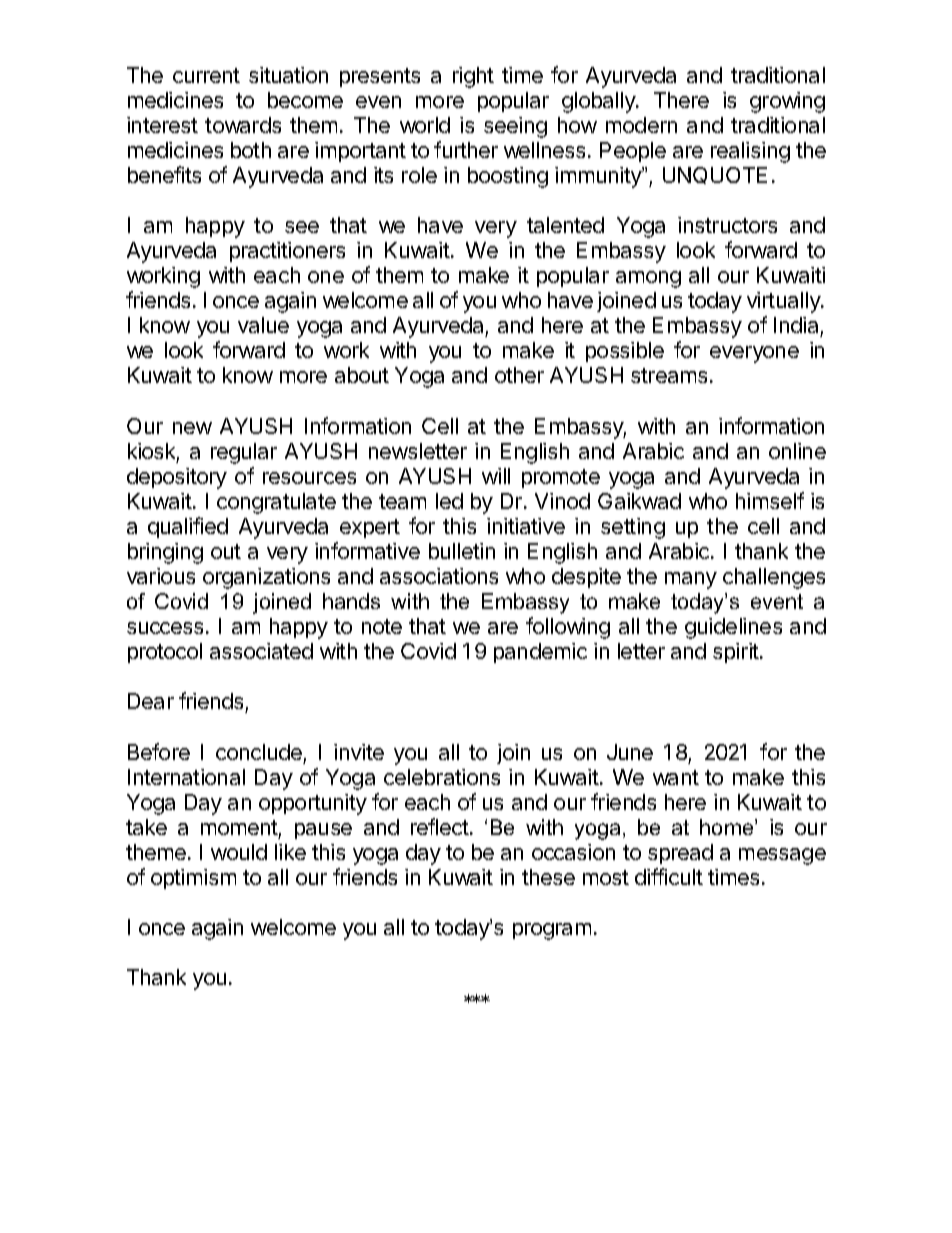 The height and width of the page is (1233, 952). What do you see at coordinates (787, 102) in the page?
I see `growing` at bounding box center [787, 102].
